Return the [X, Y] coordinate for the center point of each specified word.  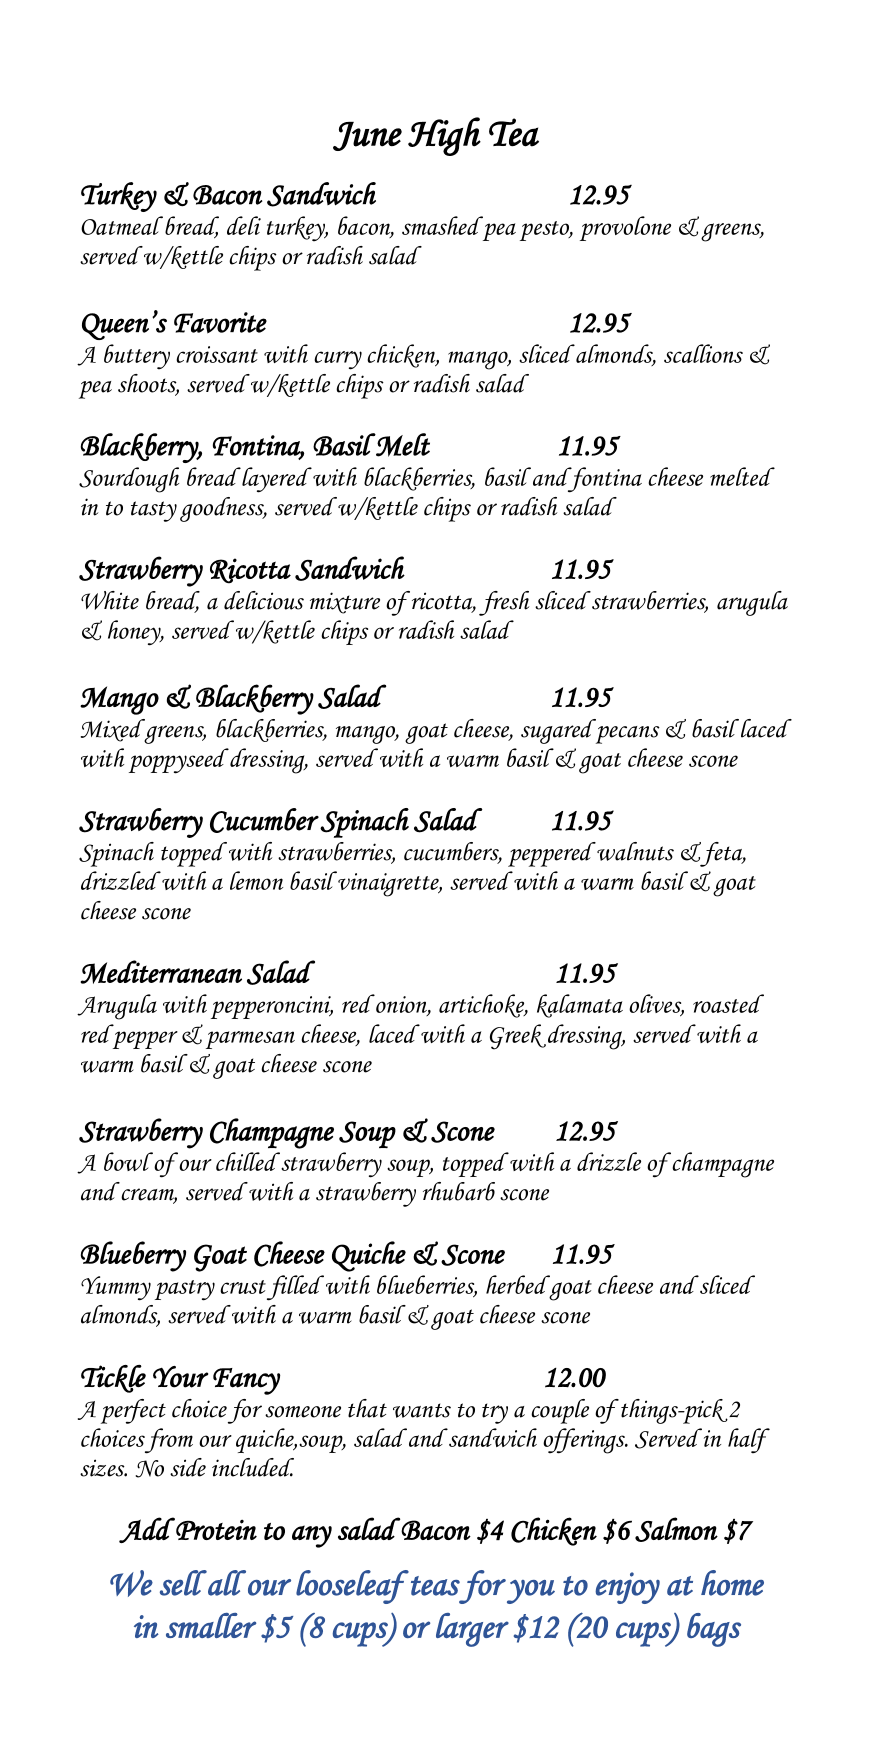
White [110, 600]
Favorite [220, 323]
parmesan [250, 1040]
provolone [625, 228]
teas [435, 1586]
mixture [345, 603]
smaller [211, 1625]
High [444, 136]
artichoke [483, 1006]
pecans [628, 735]
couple [560, 1411]
